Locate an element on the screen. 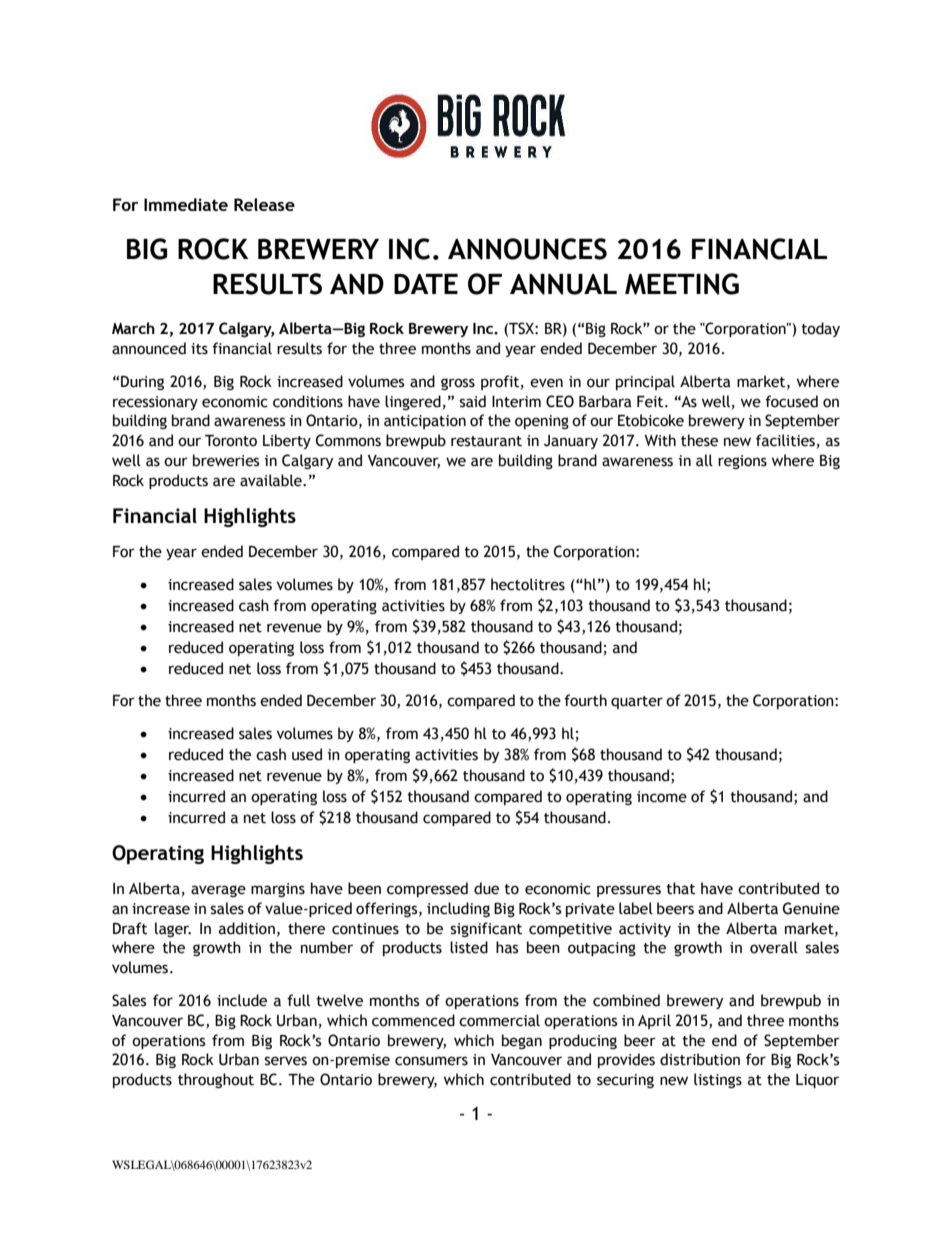  due is located at coordinates (486, 888).
